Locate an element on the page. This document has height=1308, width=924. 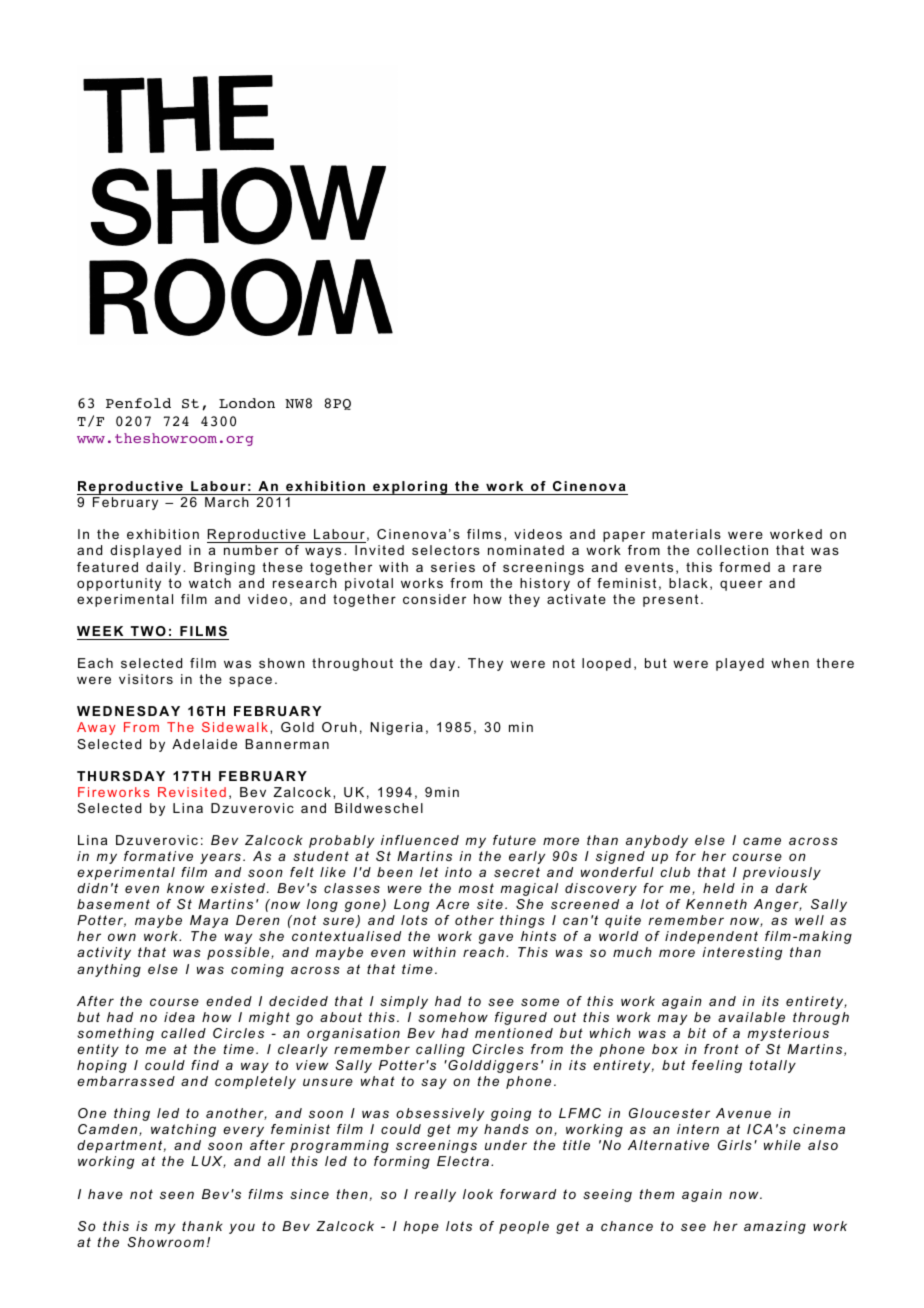
Penfold is located at coordinates (138, 403).
